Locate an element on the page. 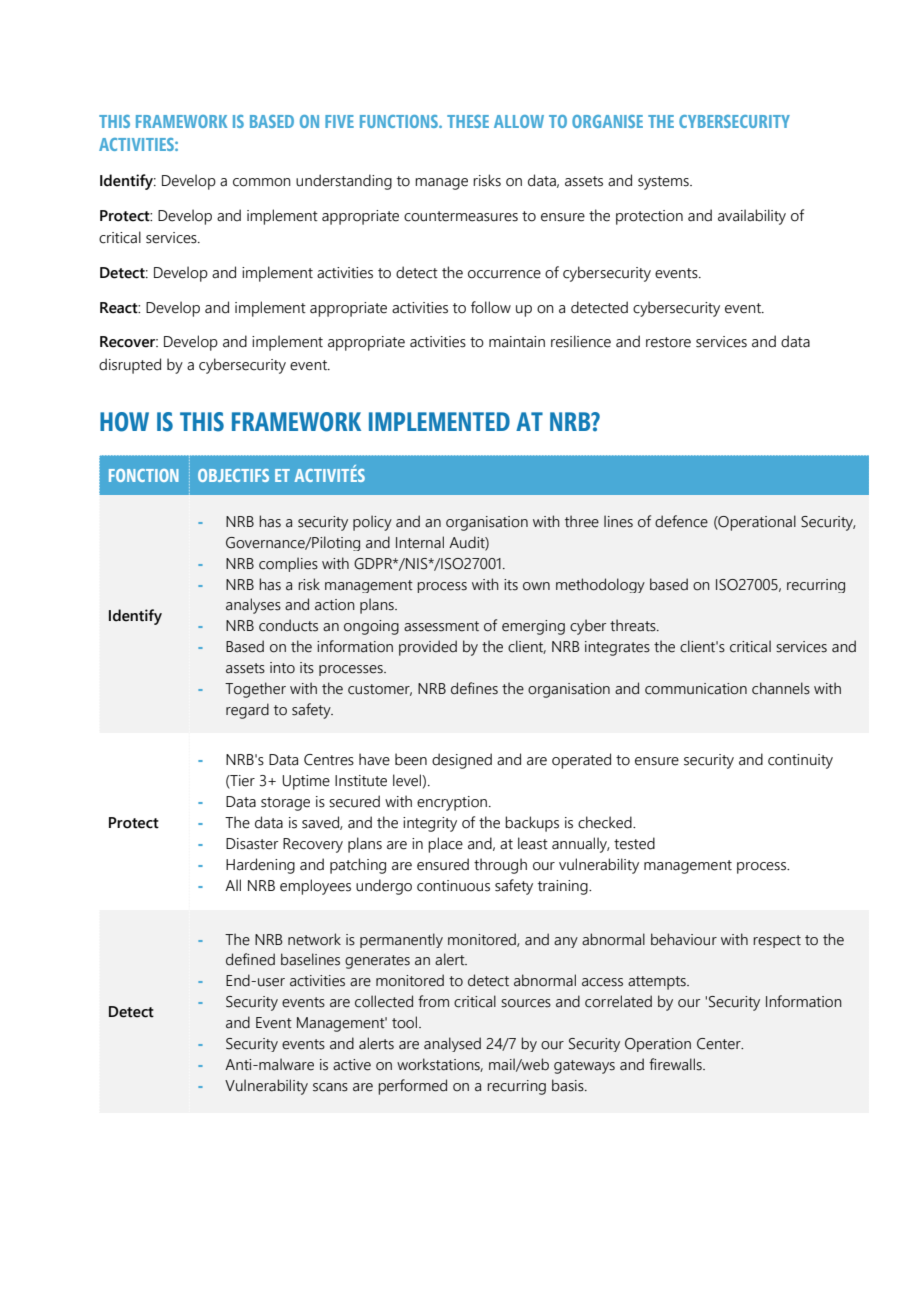 The image size is (924, 1308). regard is located at coordinates (247, 711).
